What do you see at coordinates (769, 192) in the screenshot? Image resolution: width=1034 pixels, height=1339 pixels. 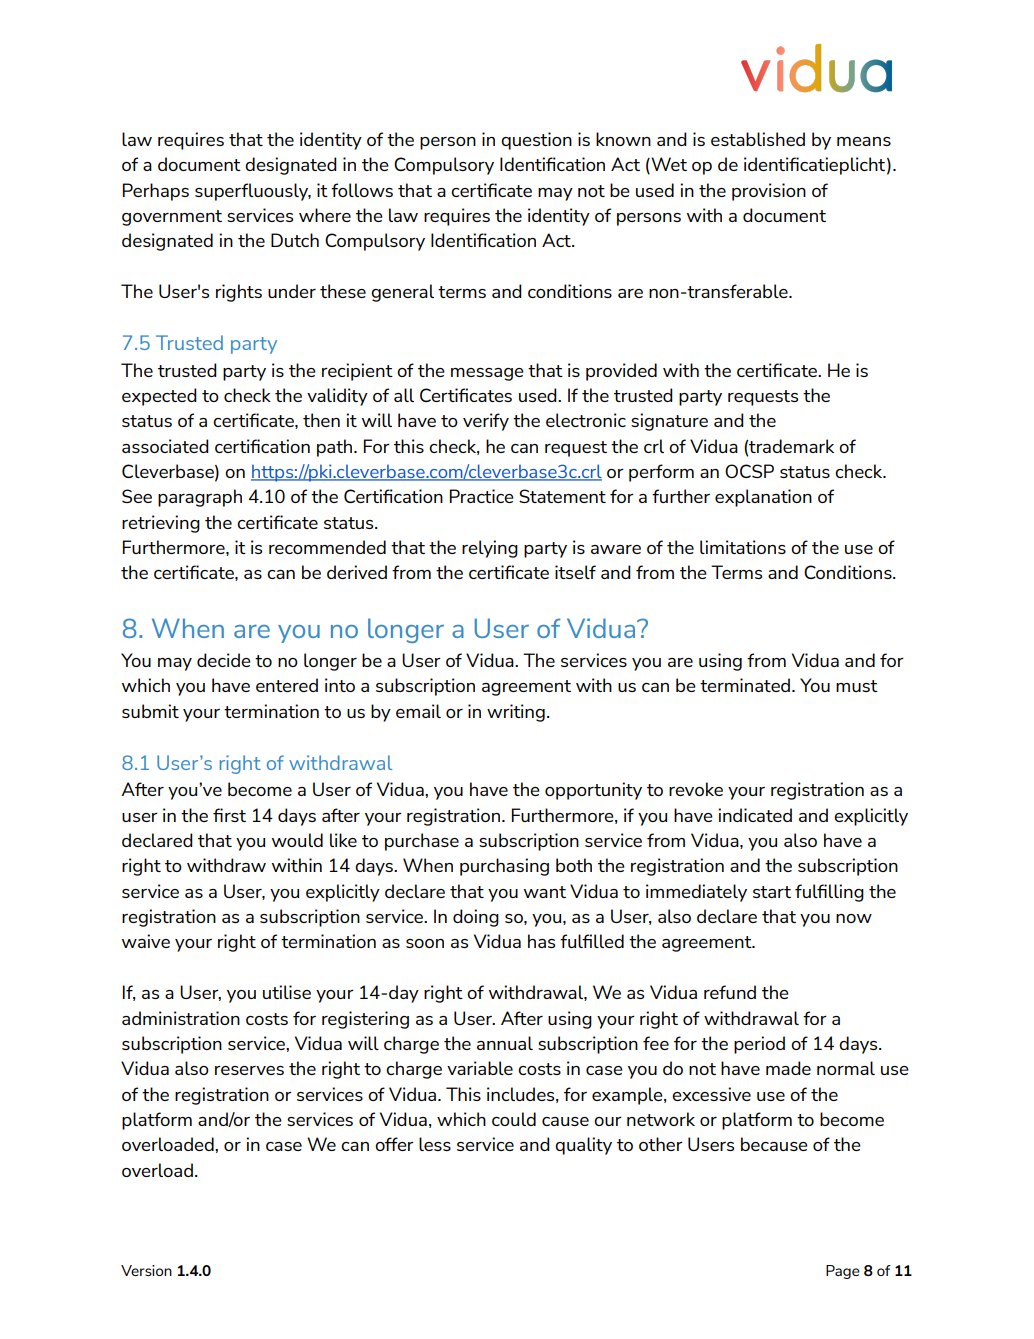 I see `provision` at bounding box center [769, 192].
